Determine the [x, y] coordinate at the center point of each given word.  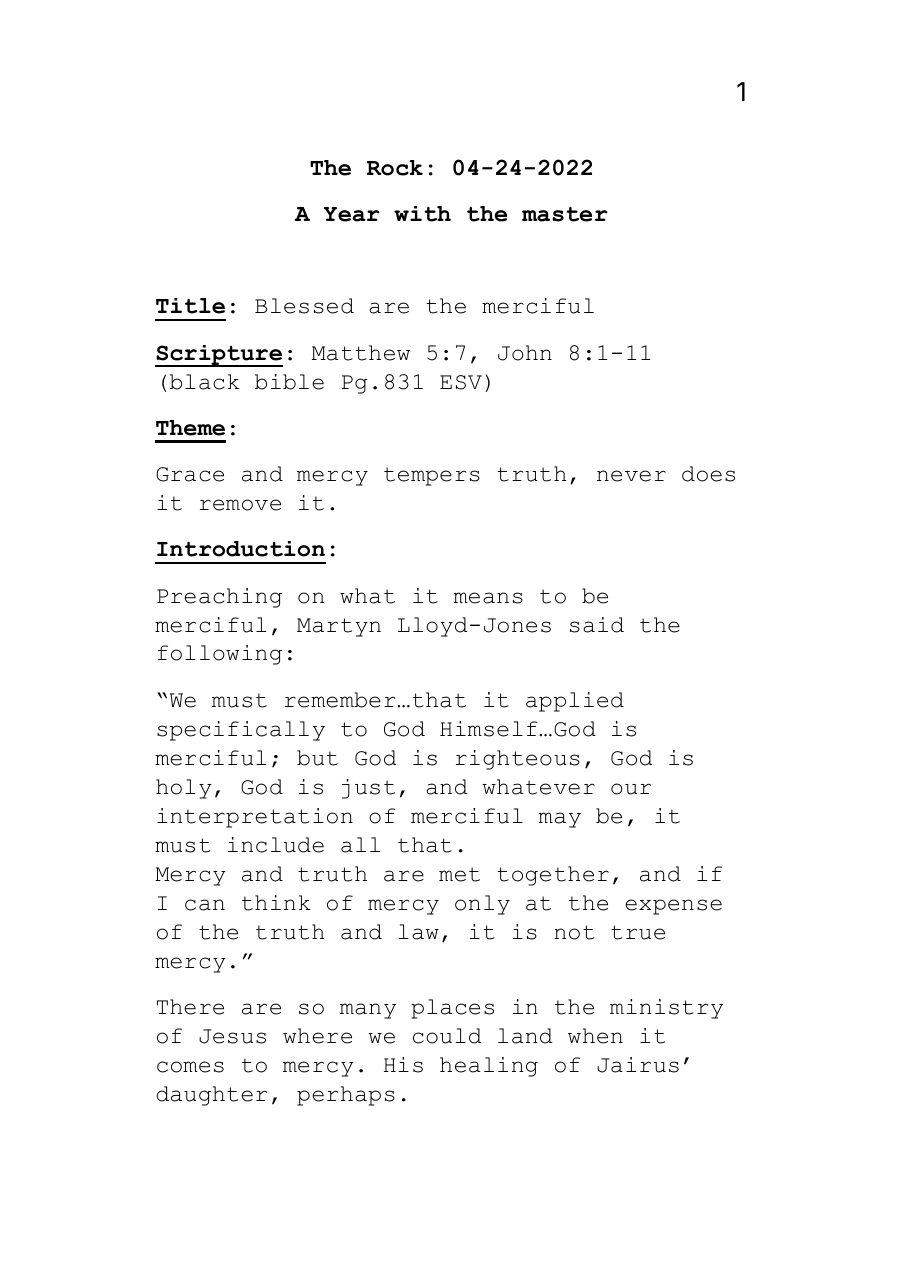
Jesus [232, 1036]
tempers [432, 476]
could [447, 1036]
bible [289, 382]
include [276, 845]
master [565, 214]
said [597, 625]
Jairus [638, 1065]
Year [352, 214]
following [220, 655]
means [488, 598]
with [422, 214]
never [631, 476]
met [459, 874]
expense [673, 907]
